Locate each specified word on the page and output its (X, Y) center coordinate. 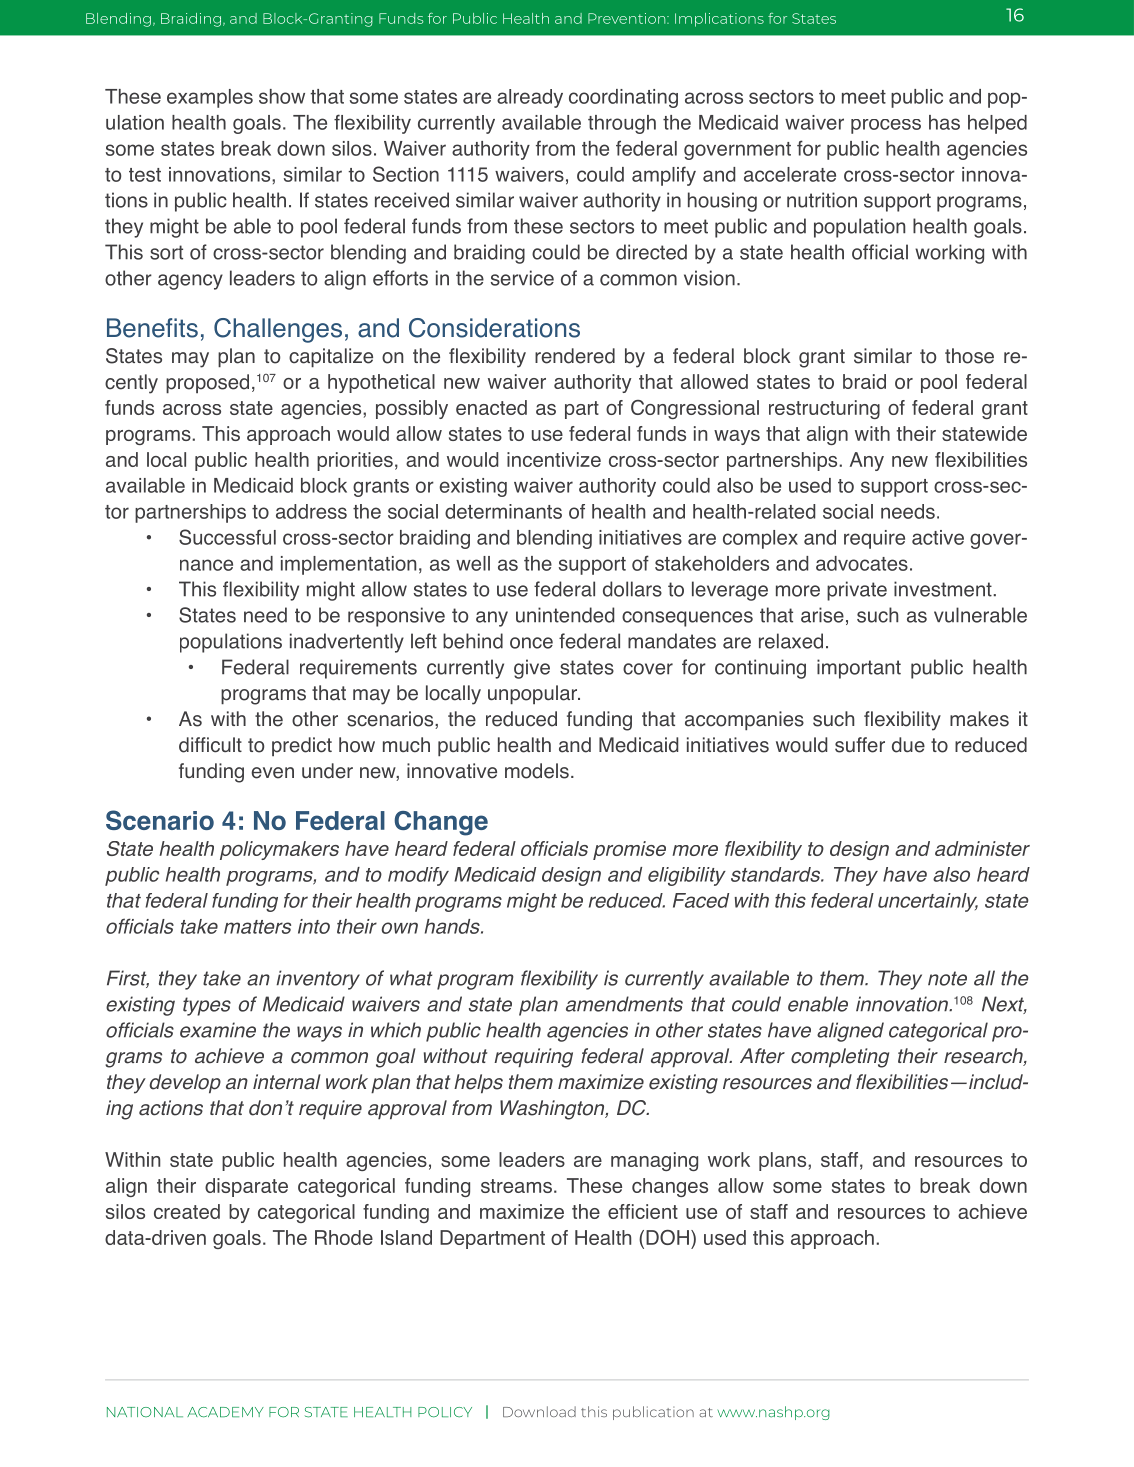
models (537, 771)
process (886, 126)
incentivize (554, 459)
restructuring (824, 409)
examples (210, 98)
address (311, 511)
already (530, 98)
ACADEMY (225, 1412)
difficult (210, 745)
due (908, 745)
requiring (533, 1058)
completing (840, 1058)
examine (218, 1030)
